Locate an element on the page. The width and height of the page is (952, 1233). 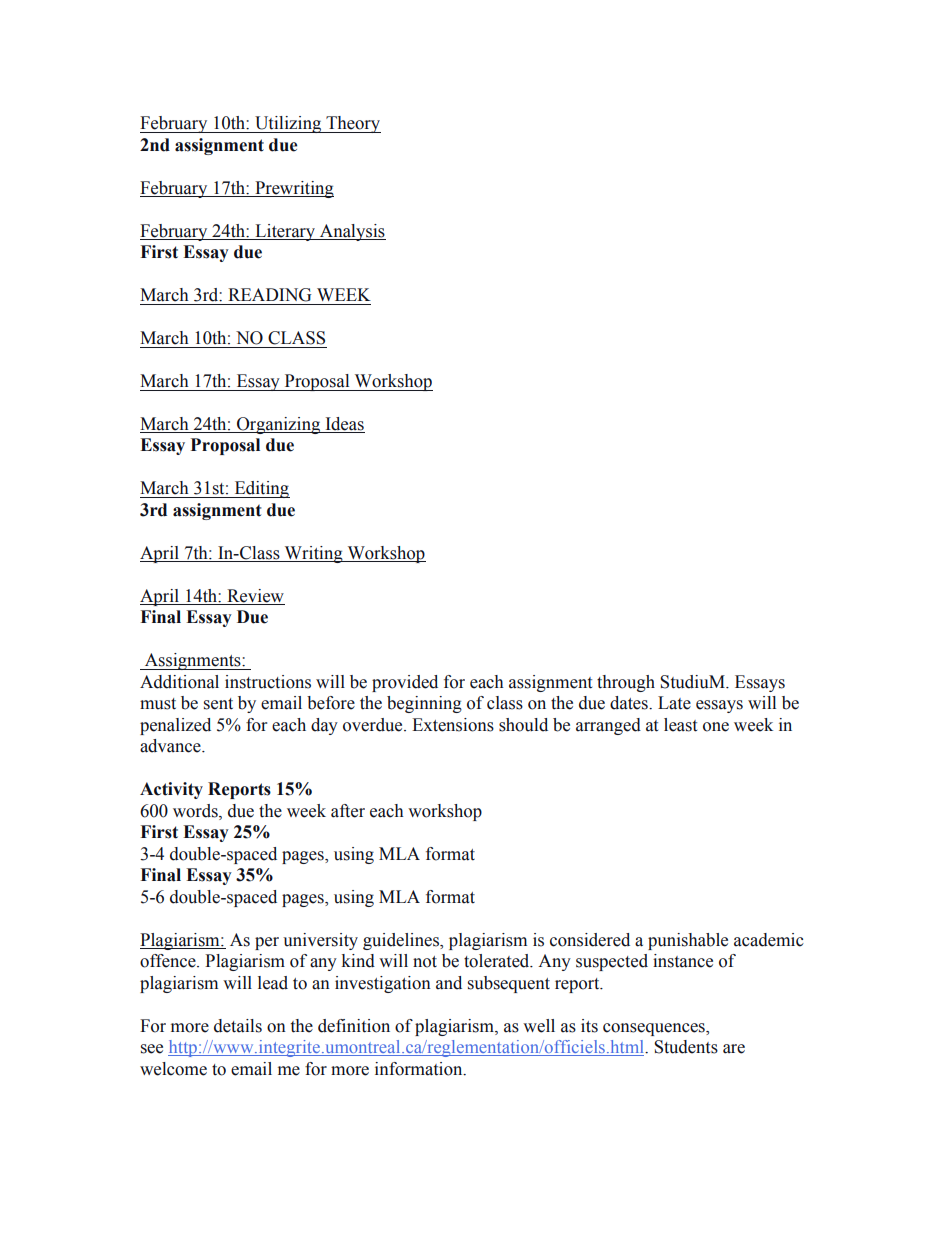
provided is located at coordinates (405, 683).
